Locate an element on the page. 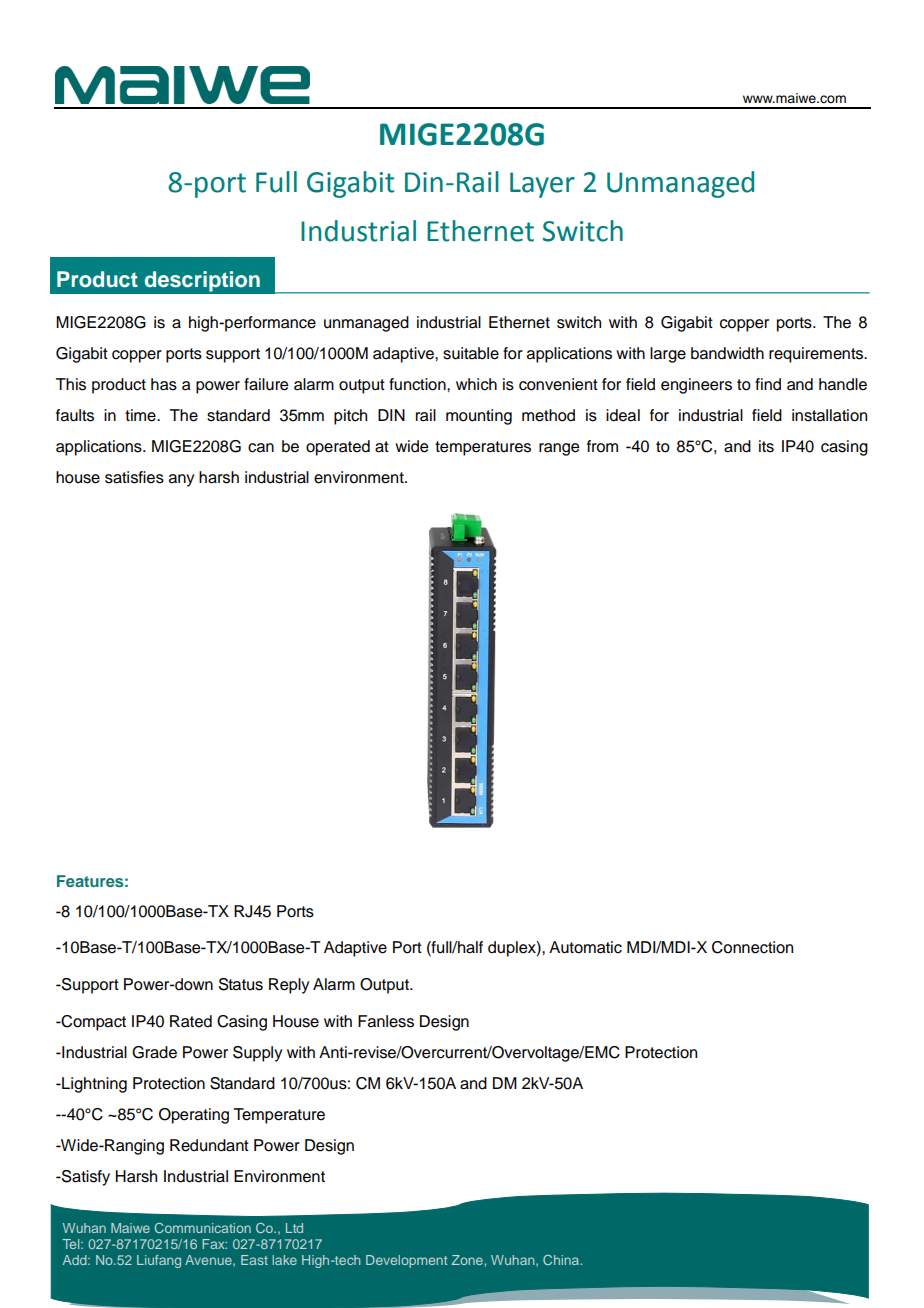 The image size is (924, 1308). China is located at coordinates (562, 1260).
